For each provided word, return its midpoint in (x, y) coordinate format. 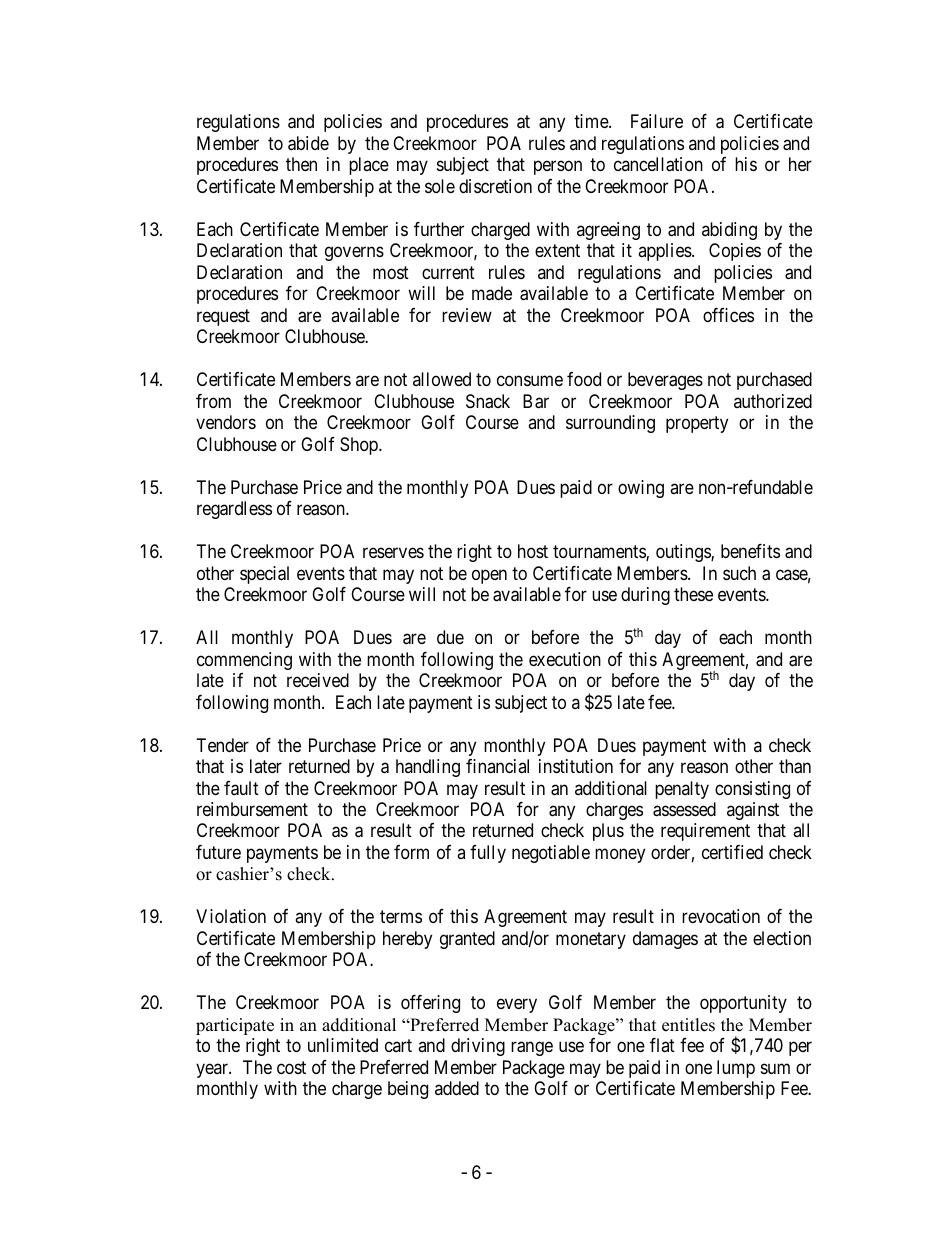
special (264, 575)
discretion (495, 186)
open (489, 576)
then (301, 164)
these (693, 594)
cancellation (658, 164)
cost (291, 1067)
